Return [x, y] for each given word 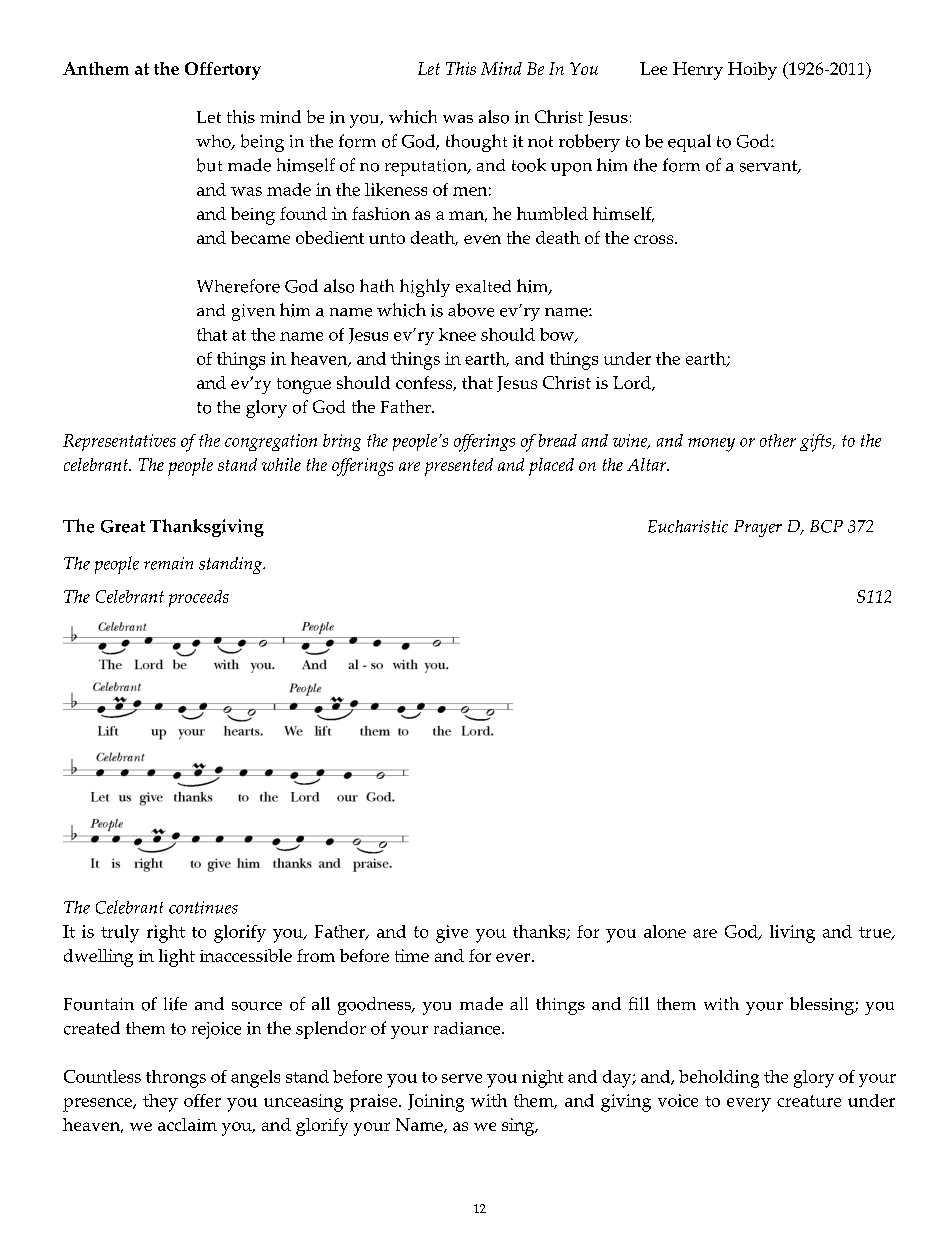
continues [203, 907]
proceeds [199, 598]
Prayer [758, 528]
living [792, 934]
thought [476, 143]
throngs [176, 1079]
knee [457, 334]
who [214, 142]
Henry [698, 71]
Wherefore [238, 286]
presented [459, 467]
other [778, 440]
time [412, 955]
